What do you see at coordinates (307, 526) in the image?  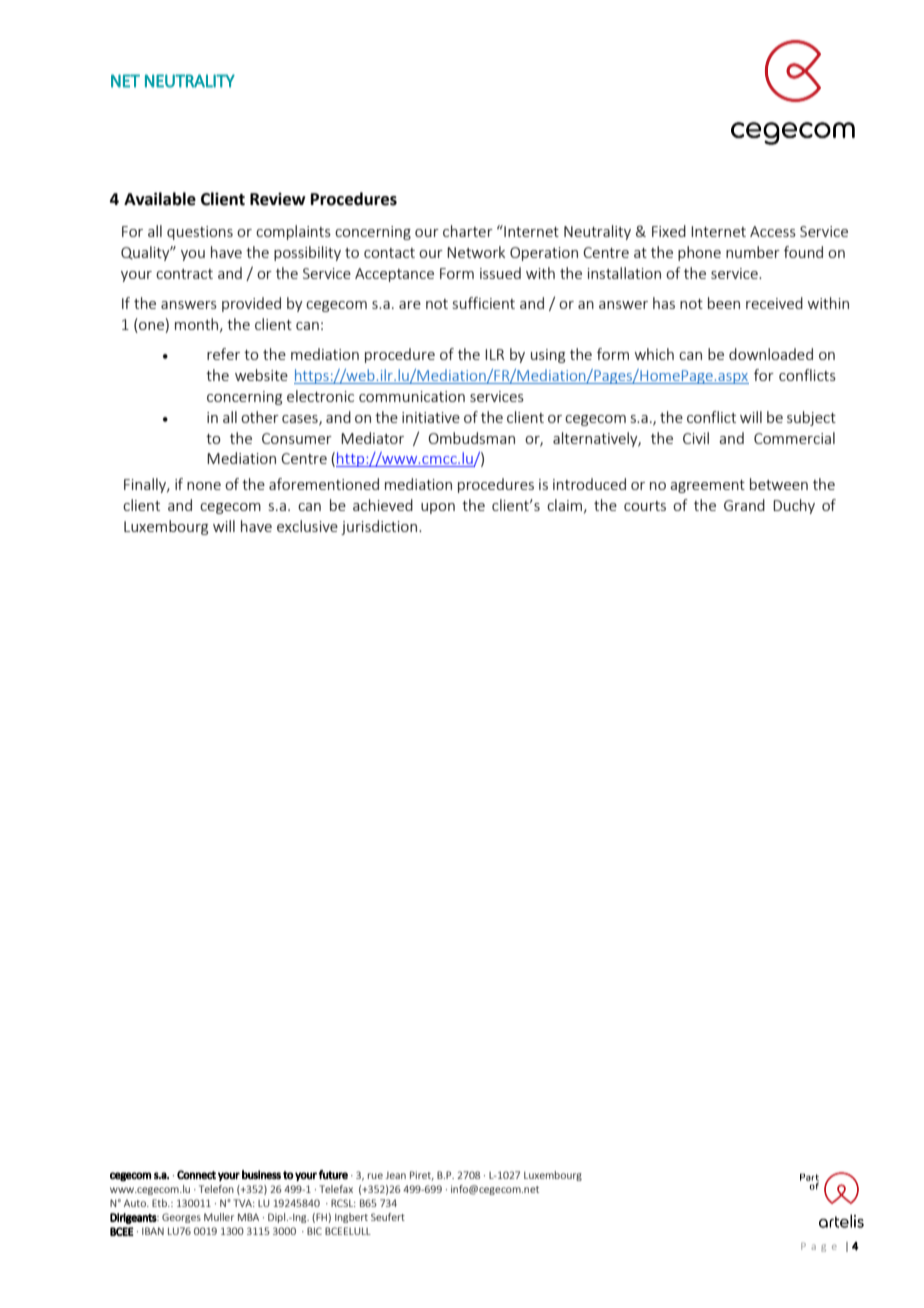 I see `exclusive` at bounding box center [307, 526].
